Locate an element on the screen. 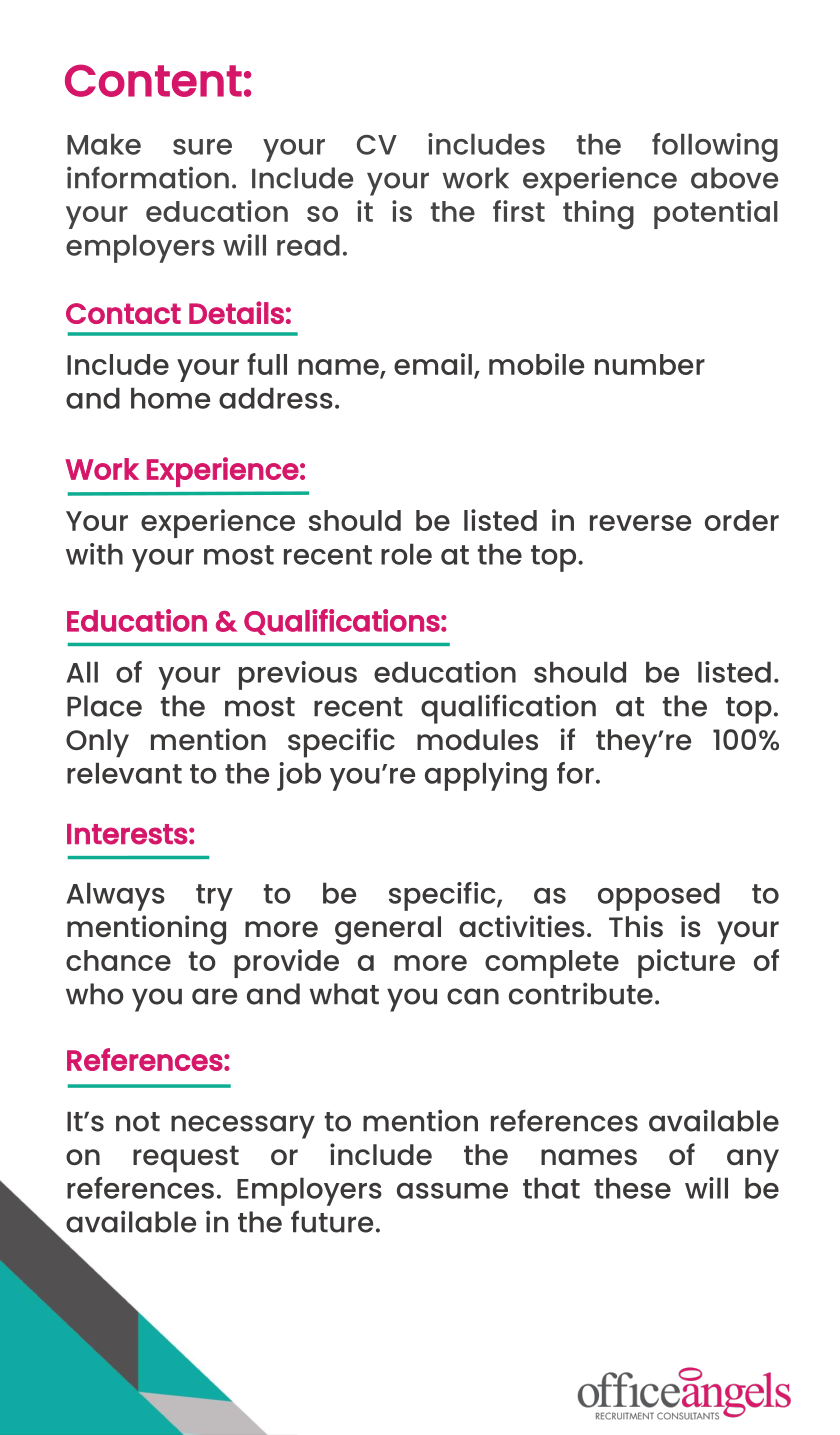 This screenshot has height=1435, width=840. first is located at coordinates (519, 211).
